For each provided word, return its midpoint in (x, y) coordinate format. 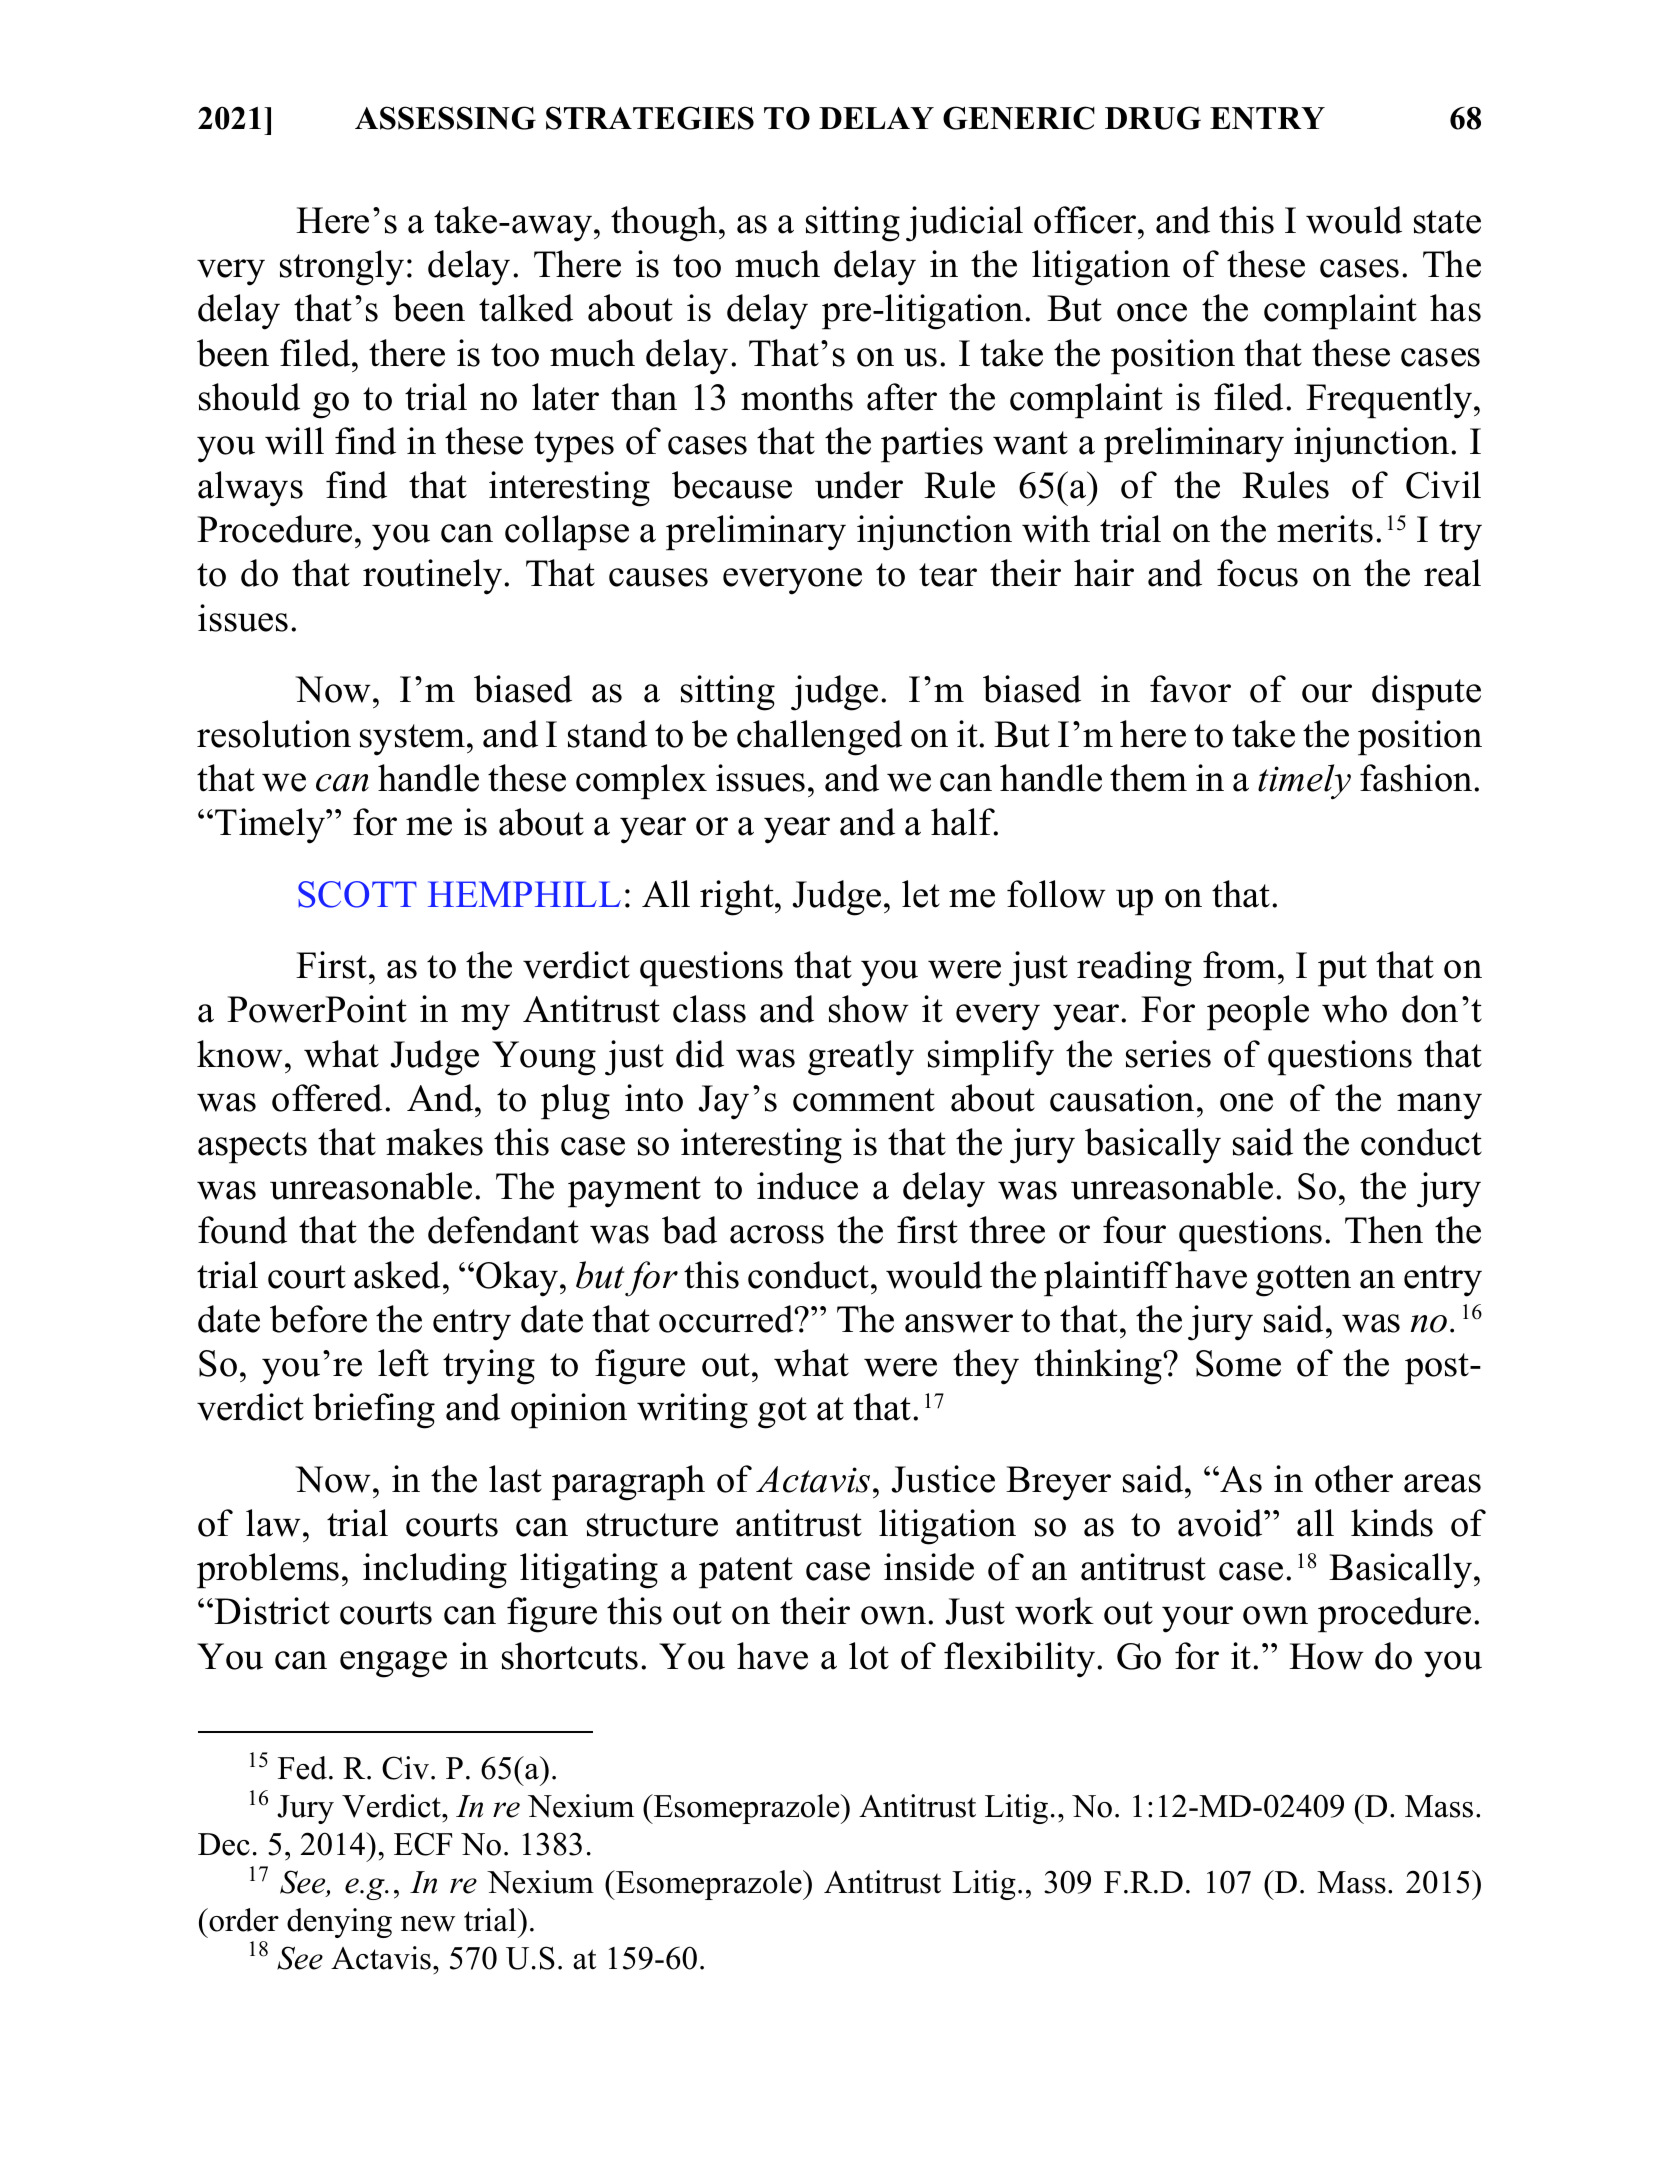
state (1447, 222)
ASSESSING (445, 118)
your (1197, 1619)
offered (327, 1098)
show (869, 1009)
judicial (964, 224)
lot (869, 1656)
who (1354, 1009)
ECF (423, 1844)
